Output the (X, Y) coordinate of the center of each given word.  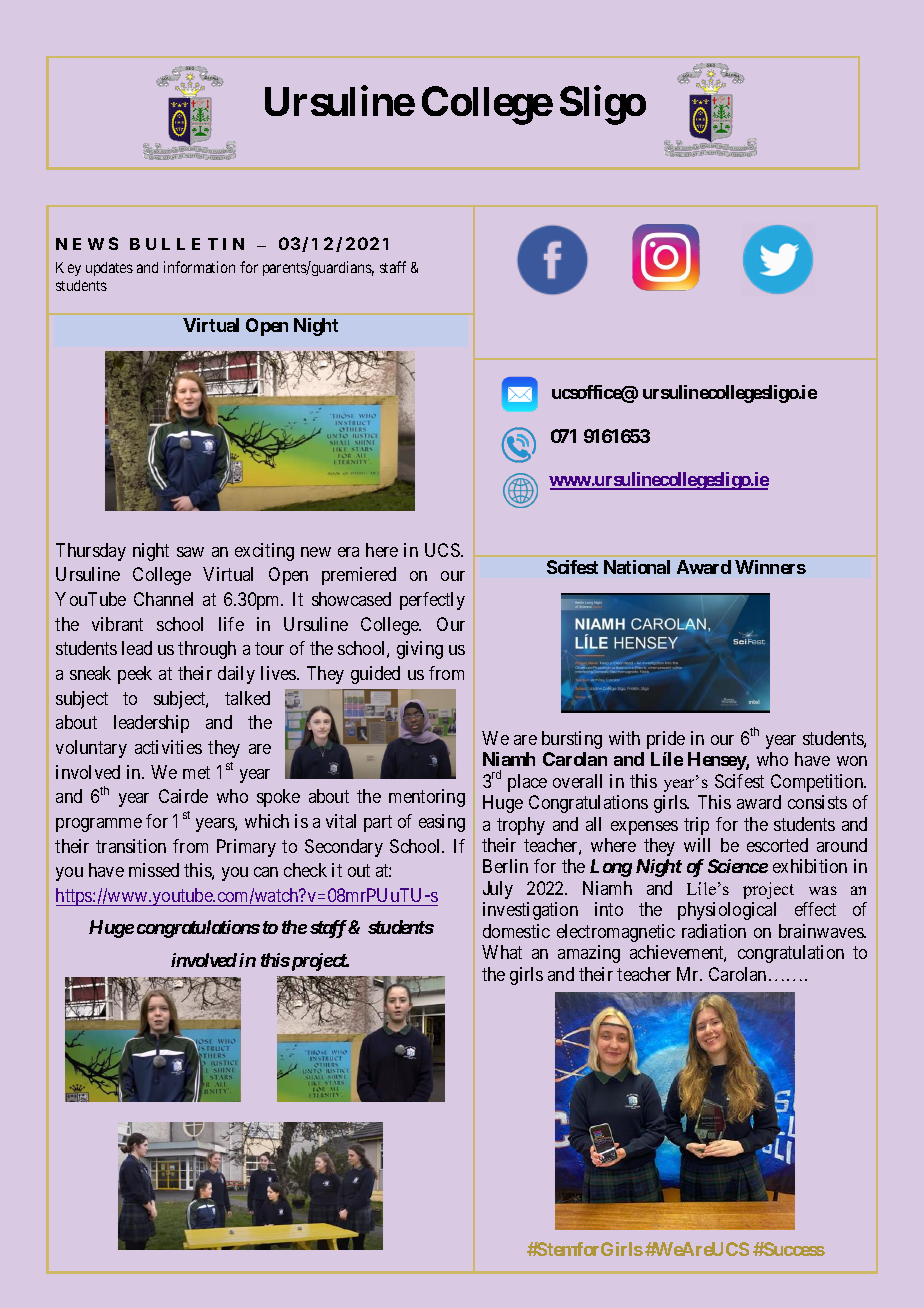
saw (190, 552)
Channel (163, 599)
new (316, 552)
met (196, 772)
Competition (818, 783)
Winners (770, 567)
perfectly (432, 601)
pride (666, 740)
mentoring (427, 798)
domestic (516, 931)
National (637, 567)
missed (154, 870)
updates (109, 269)
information (199, 267)
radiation (714, 931)
